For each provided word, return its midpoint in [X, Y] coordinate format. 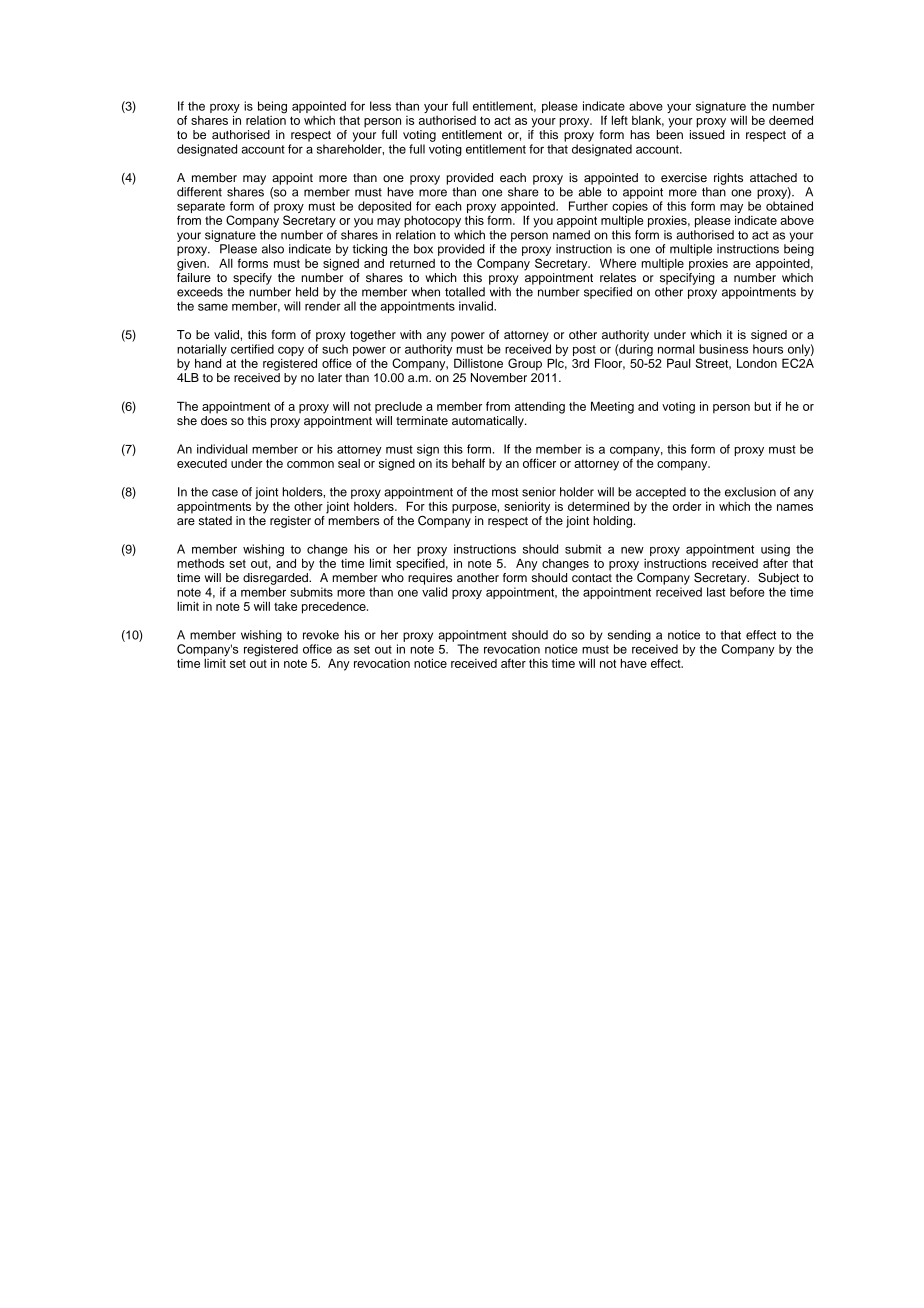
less [380, 106]
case [225, 493]
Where [618, 263]
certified [252, 349]
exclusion [750, 492]
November [499, 377]
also [273, 249]
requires [430, 579]
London [757, 363]
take [285, 606]
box [423, 249]
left [620, 120]
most [505, 492]
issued [707, 134]
